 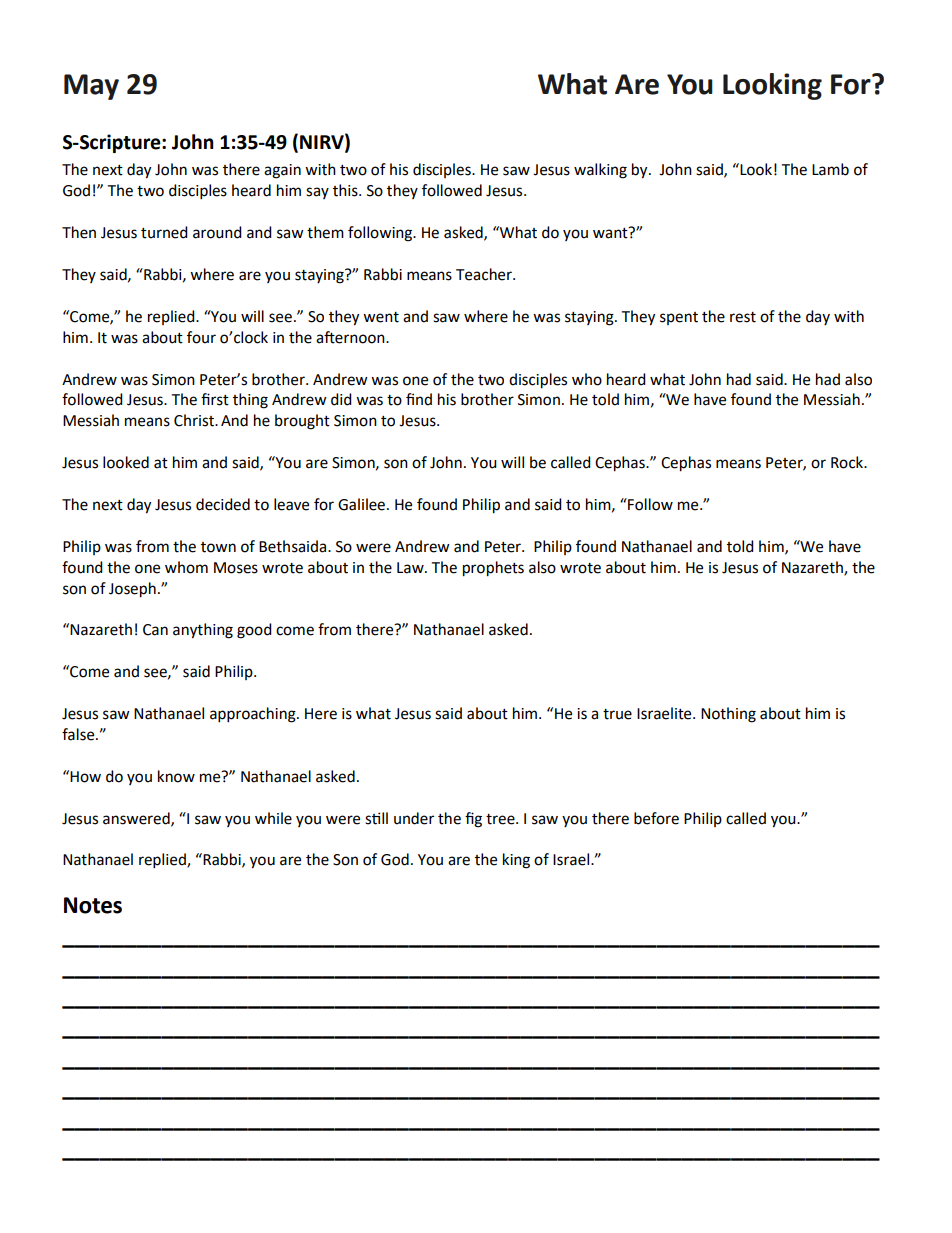 I want to click on true, so click(x=617, y=714).
